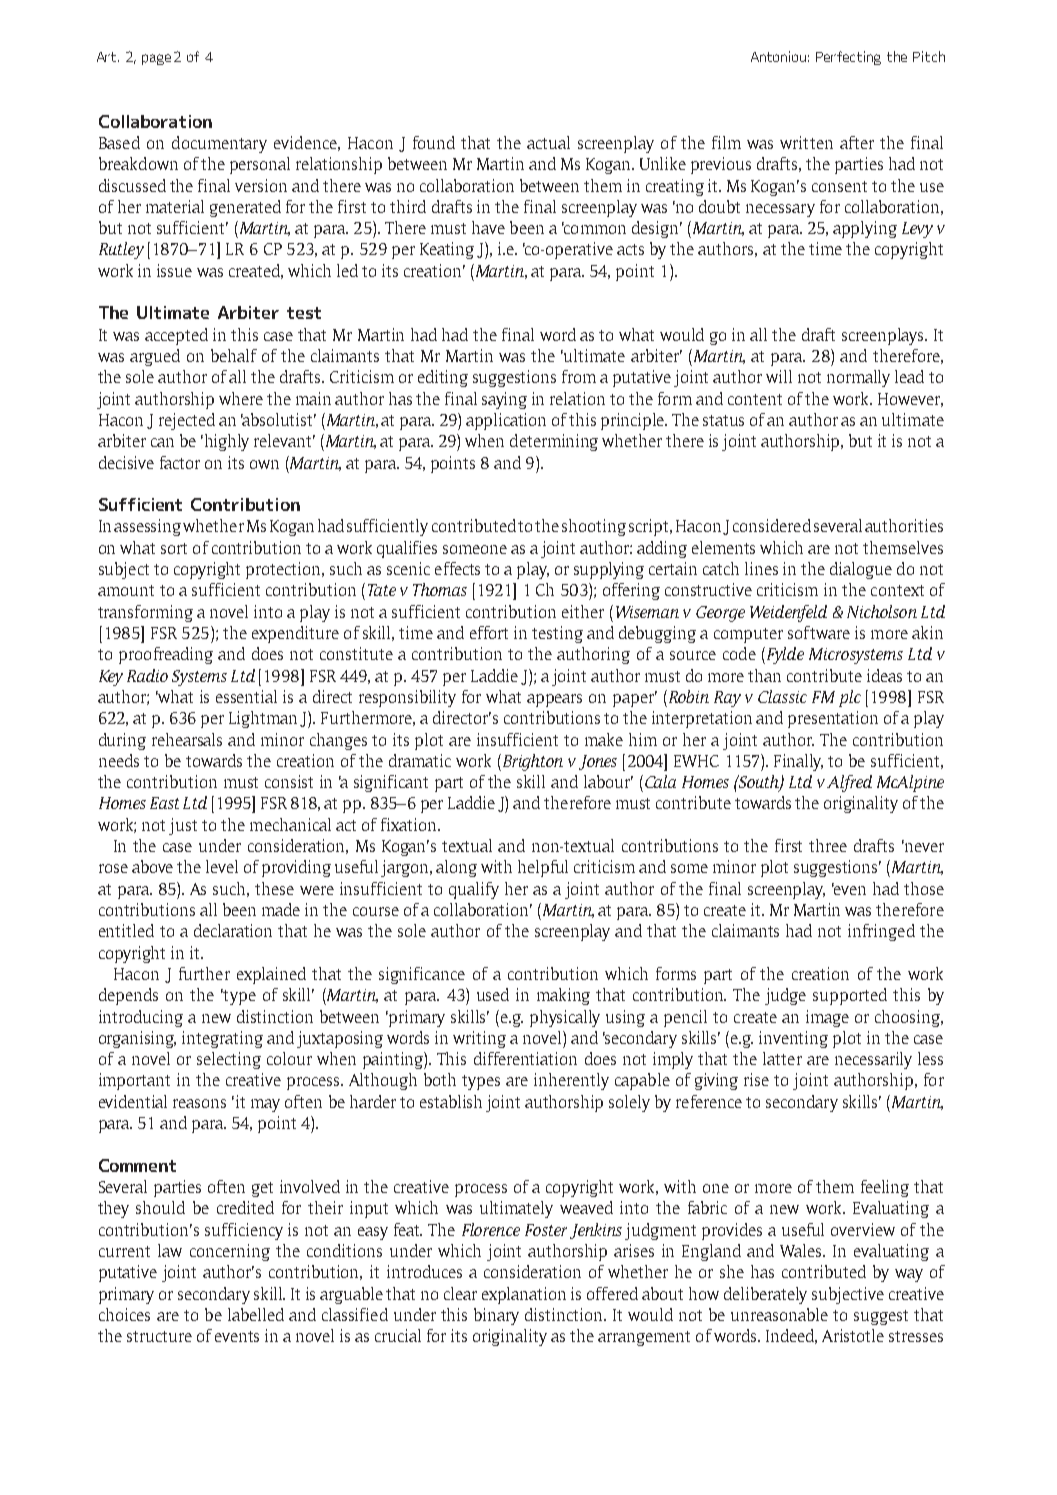  What do you see at coordinates (554, 700) in the image?
I see `appears` at bounding box center [554, 700].
